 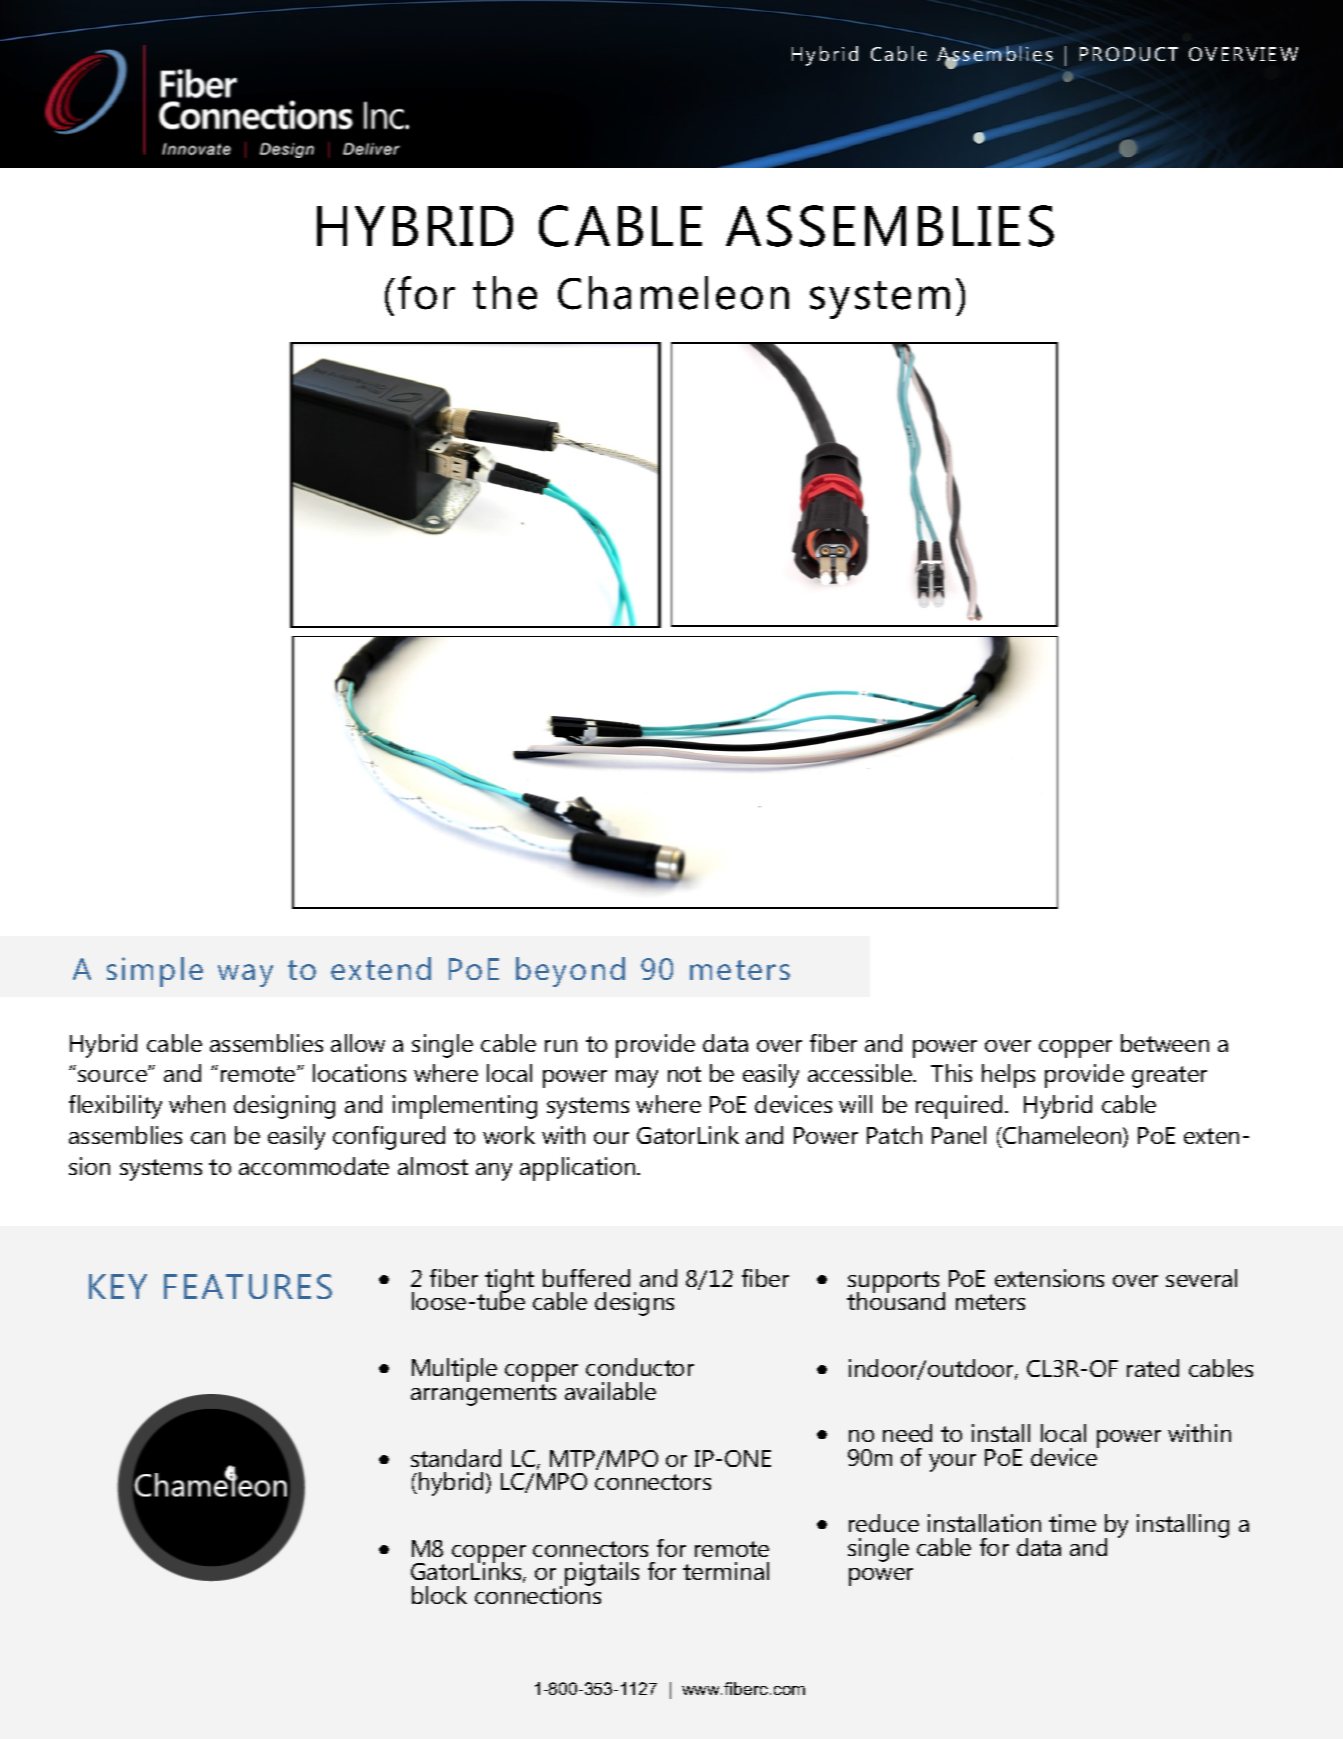 What do you see at coordinates (505, 293) in the image?
I see `the` at bounding box center [505, 293].
